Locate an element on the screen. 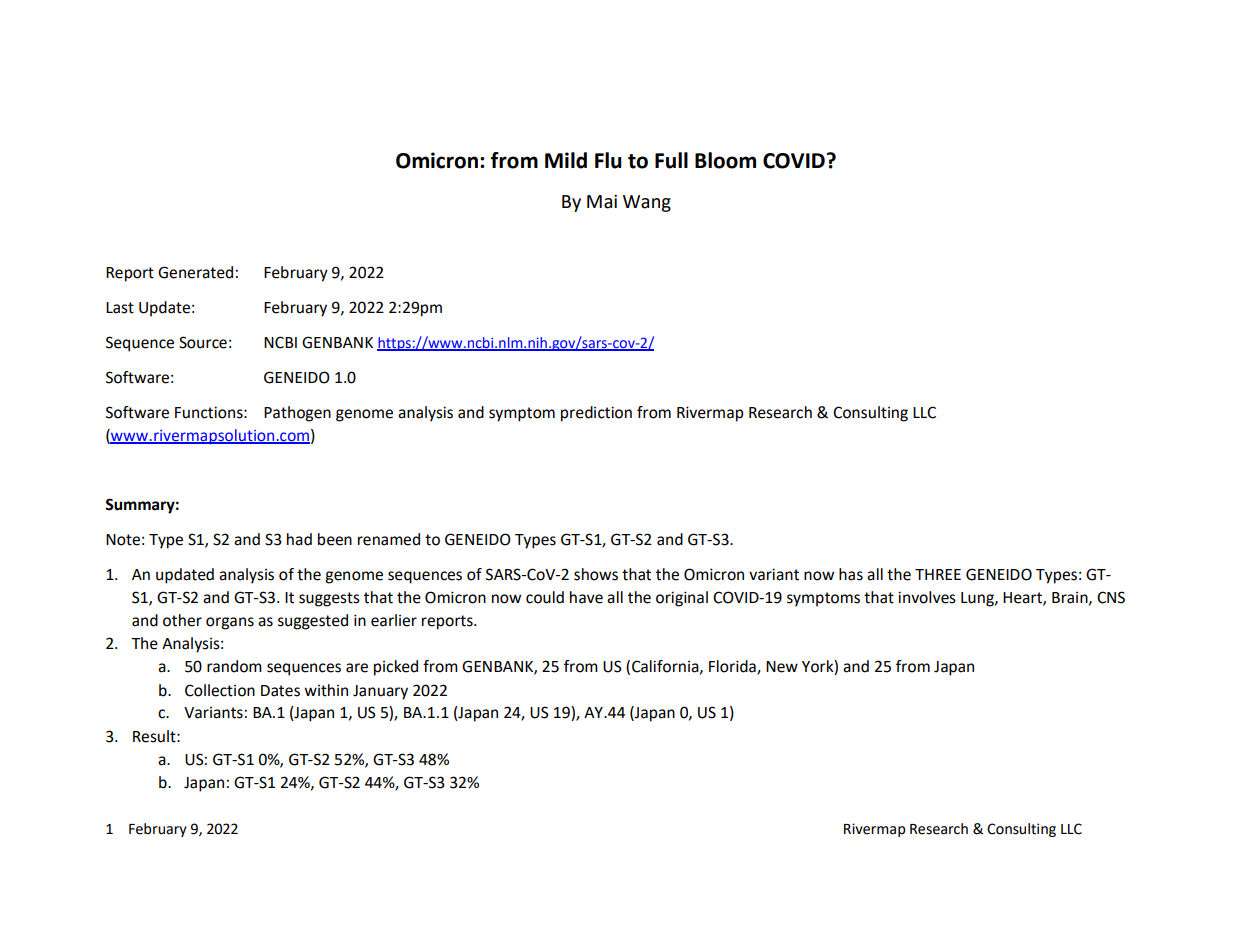 The width and height of the screenshot is (1233, 952). random is located at coordinates (234, 666).
